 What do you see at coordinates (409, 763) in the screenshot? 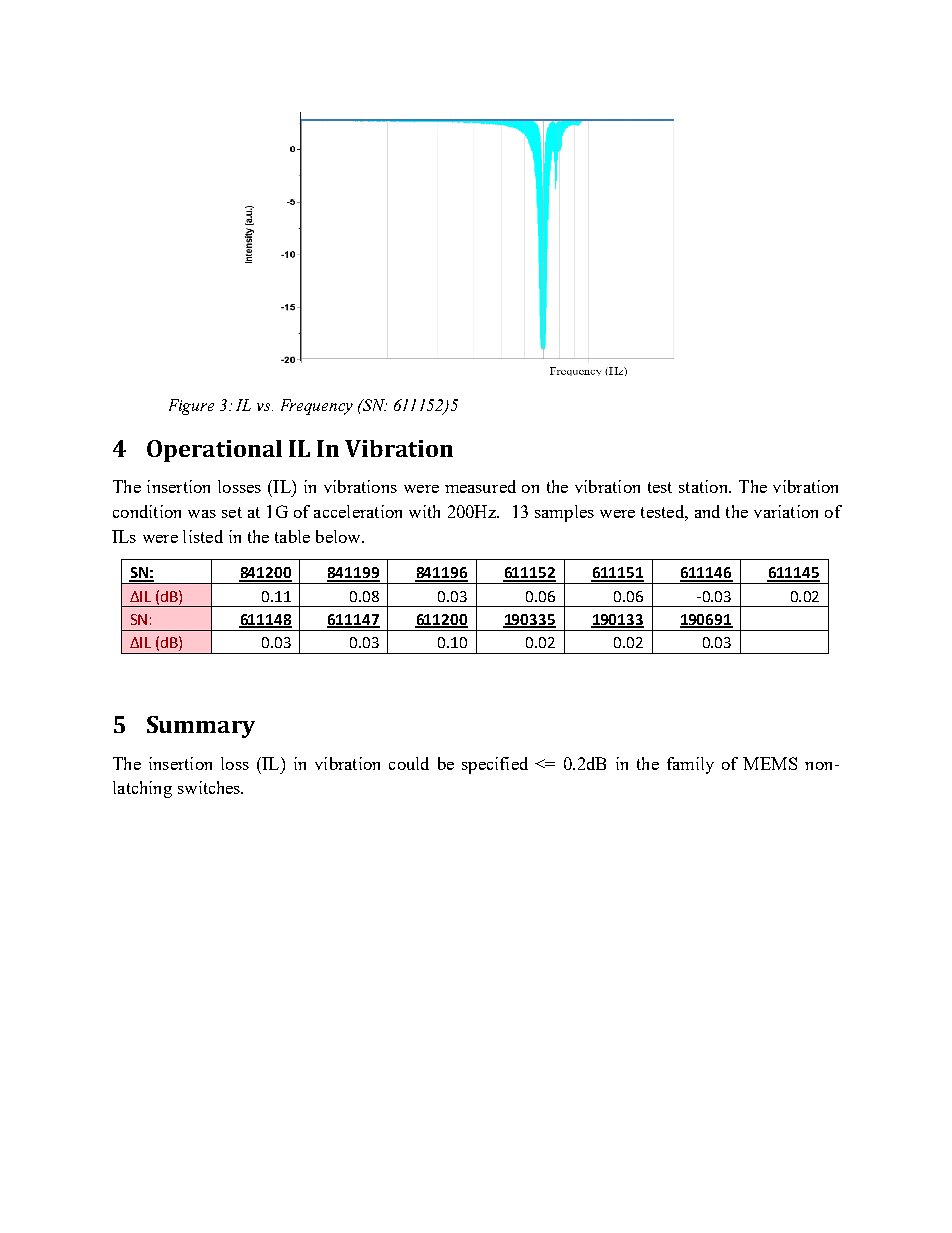
I see `could` at bounding box center [409, 763].
